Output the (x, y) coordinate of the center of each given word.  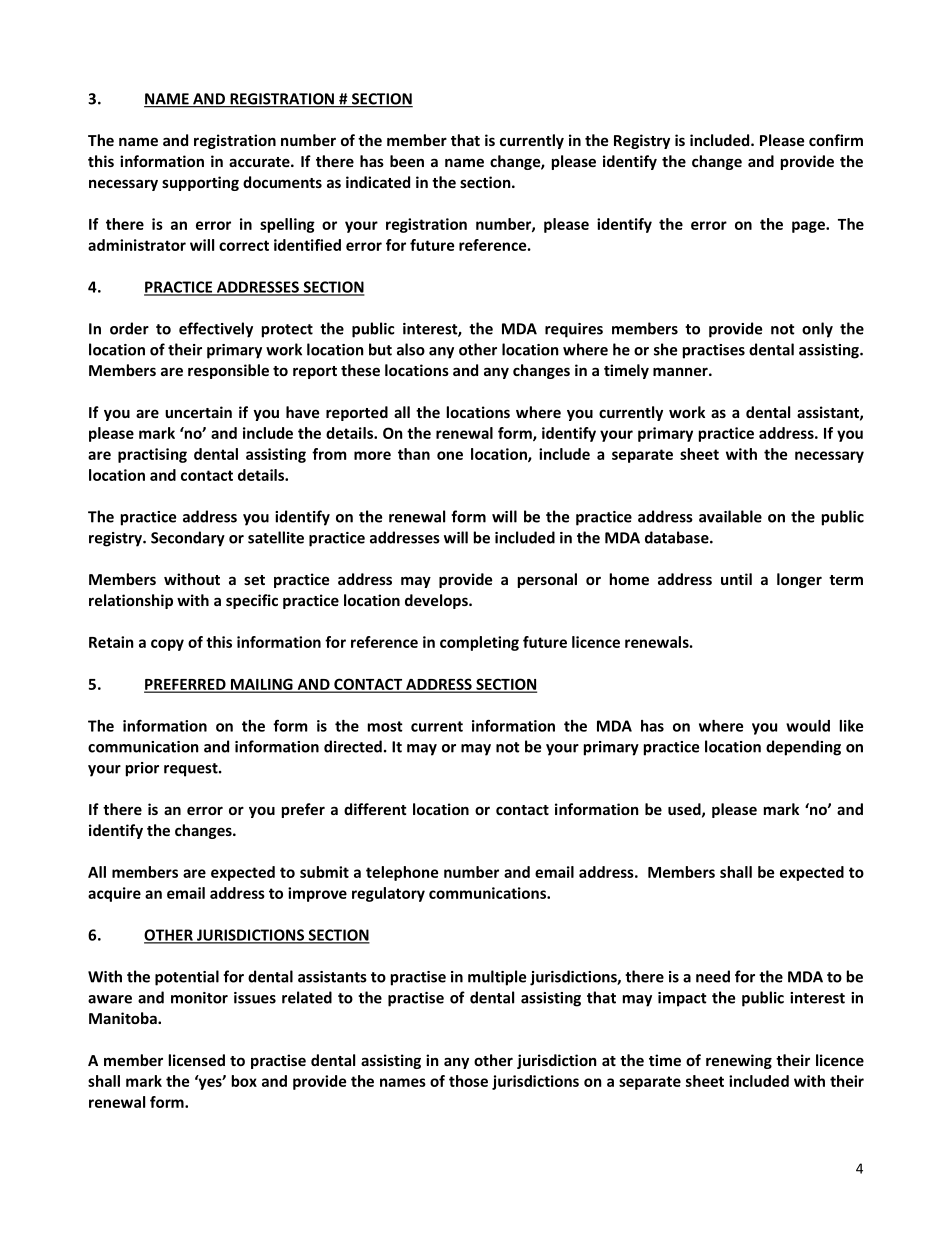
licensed (197, 1060)
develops (437, 601)
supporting (200, 183)
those (468, 1081)
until (736, 579)
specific (252, 601)
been (407, 161)
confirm (836, 140)
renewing (739, 1061)
